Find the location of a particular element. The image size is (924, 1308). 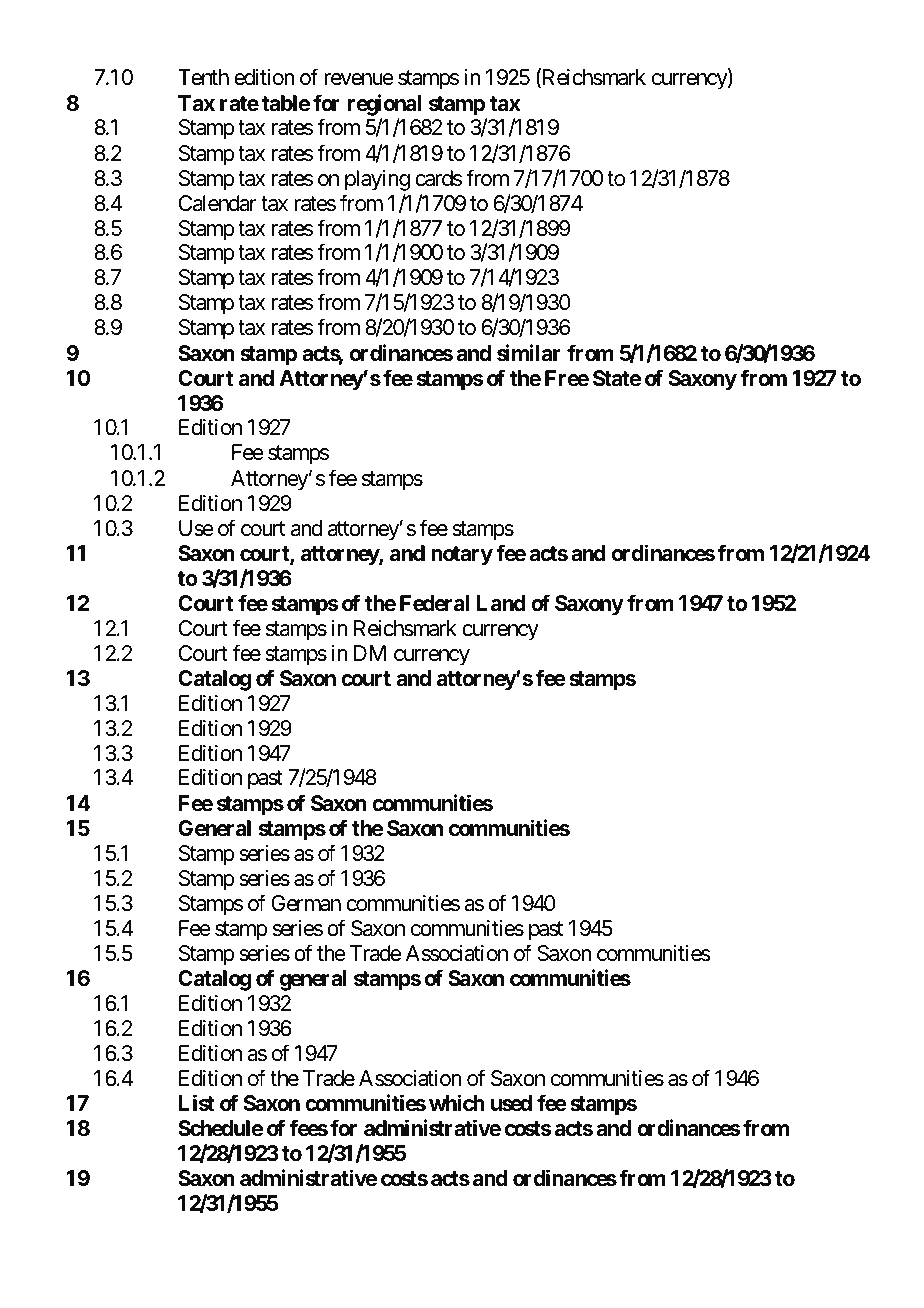

German is located at coordinates (306, 903).
